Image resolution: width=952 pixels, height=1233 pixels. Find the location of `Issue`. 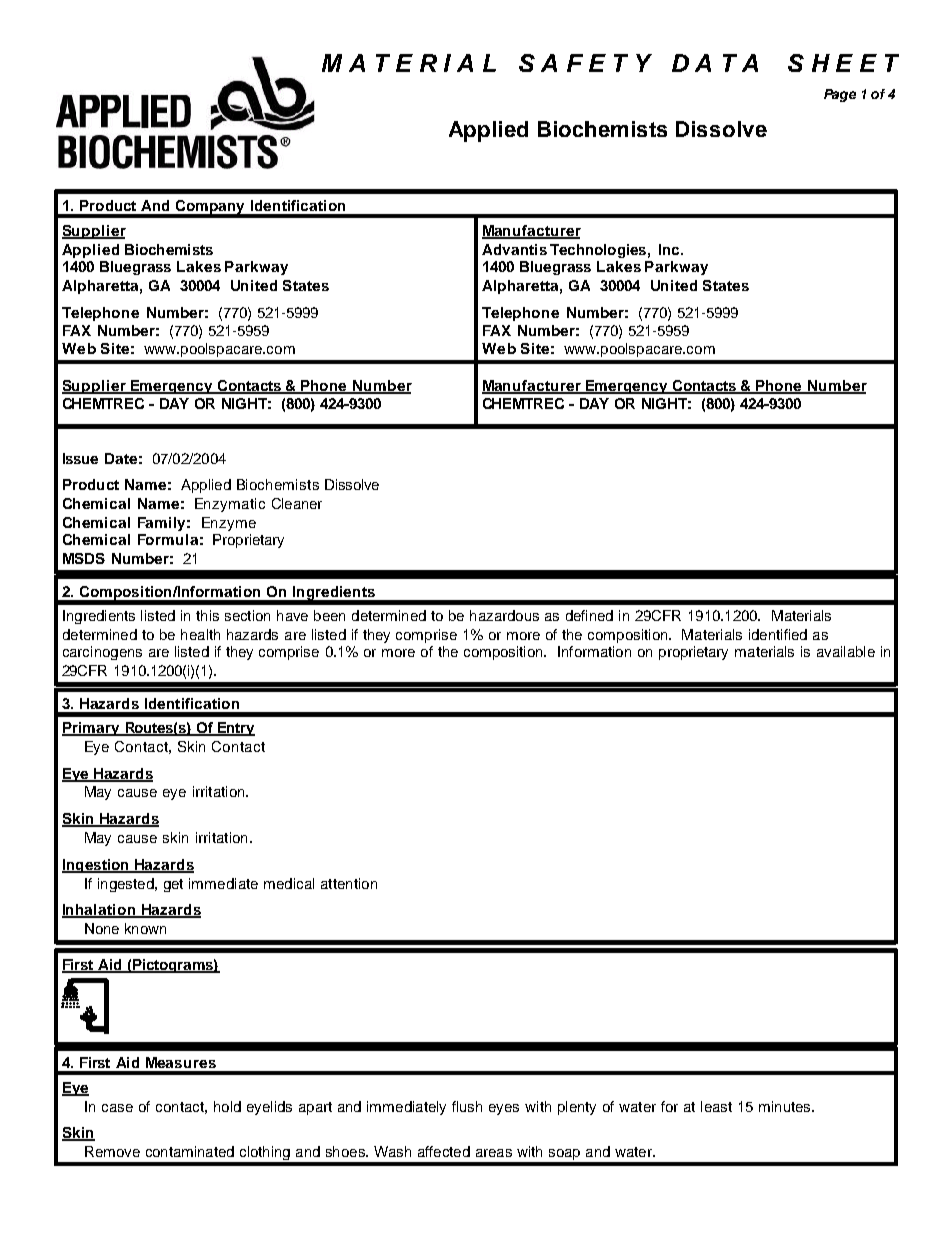

Issue is located at coordinates (80, 458).
